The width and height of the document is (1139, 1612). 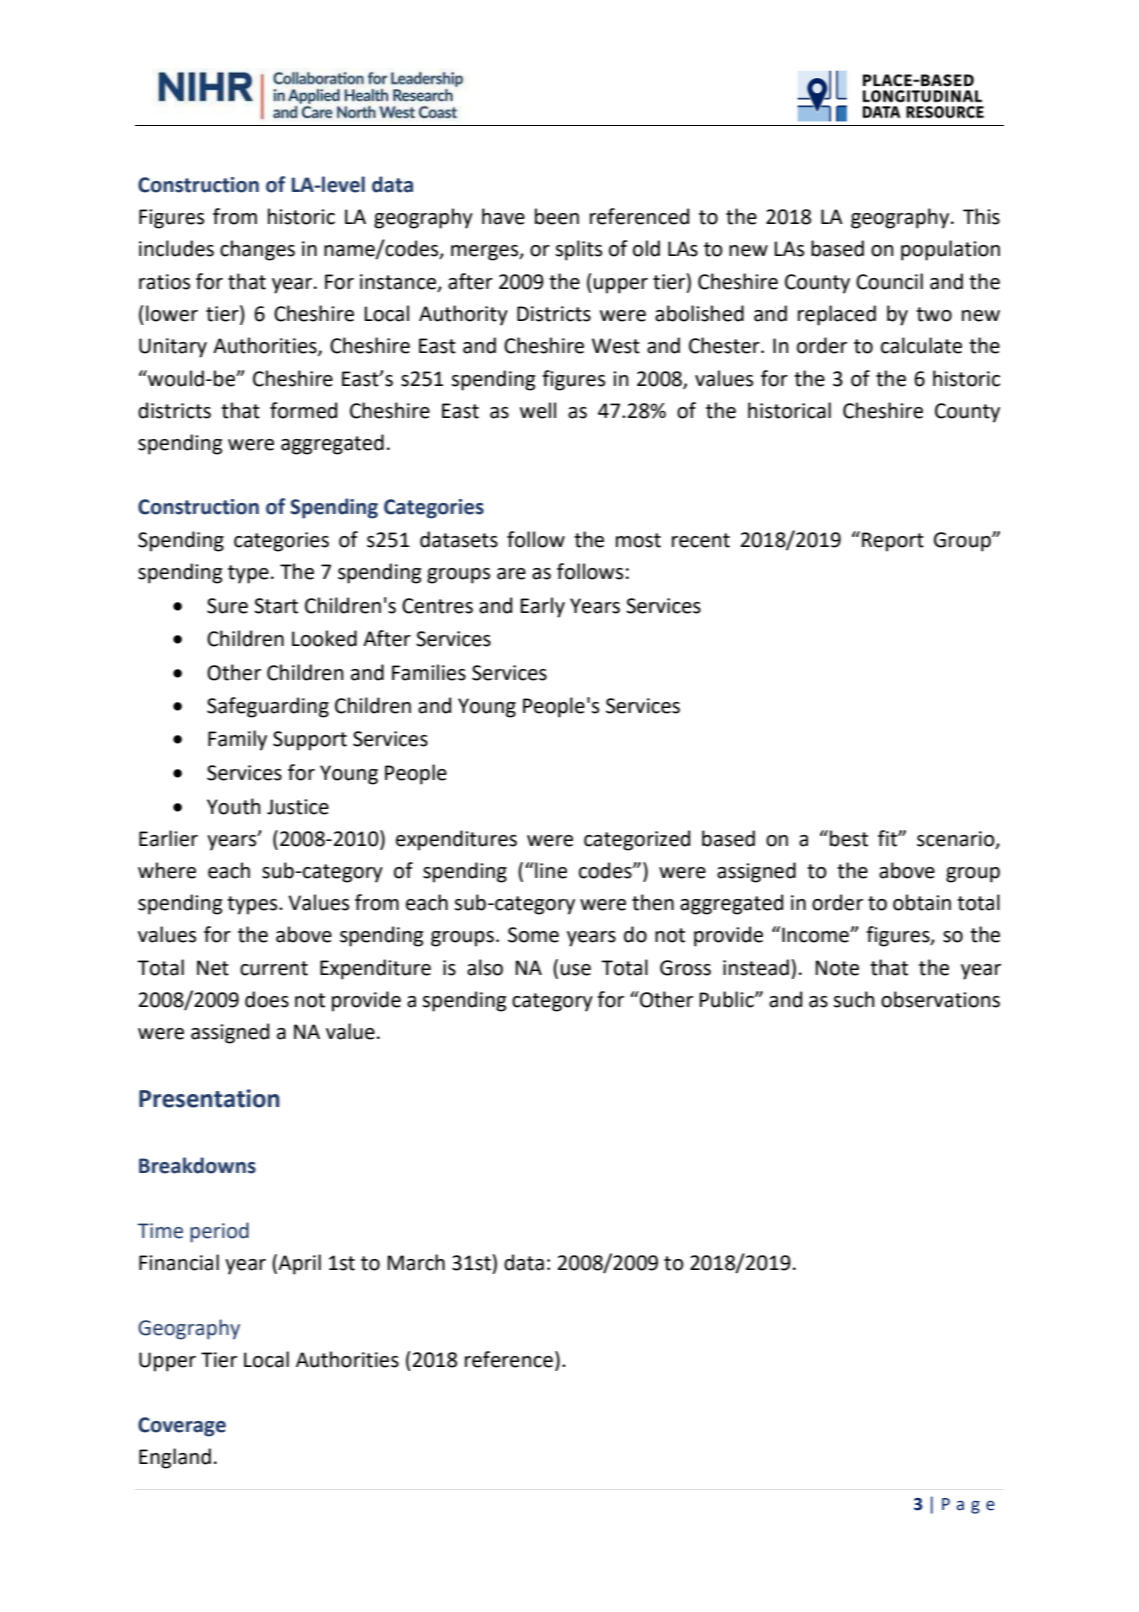 What do you see at coordinates (849, 838) in the document?
I see `best` at bounding box center [849, 838].
